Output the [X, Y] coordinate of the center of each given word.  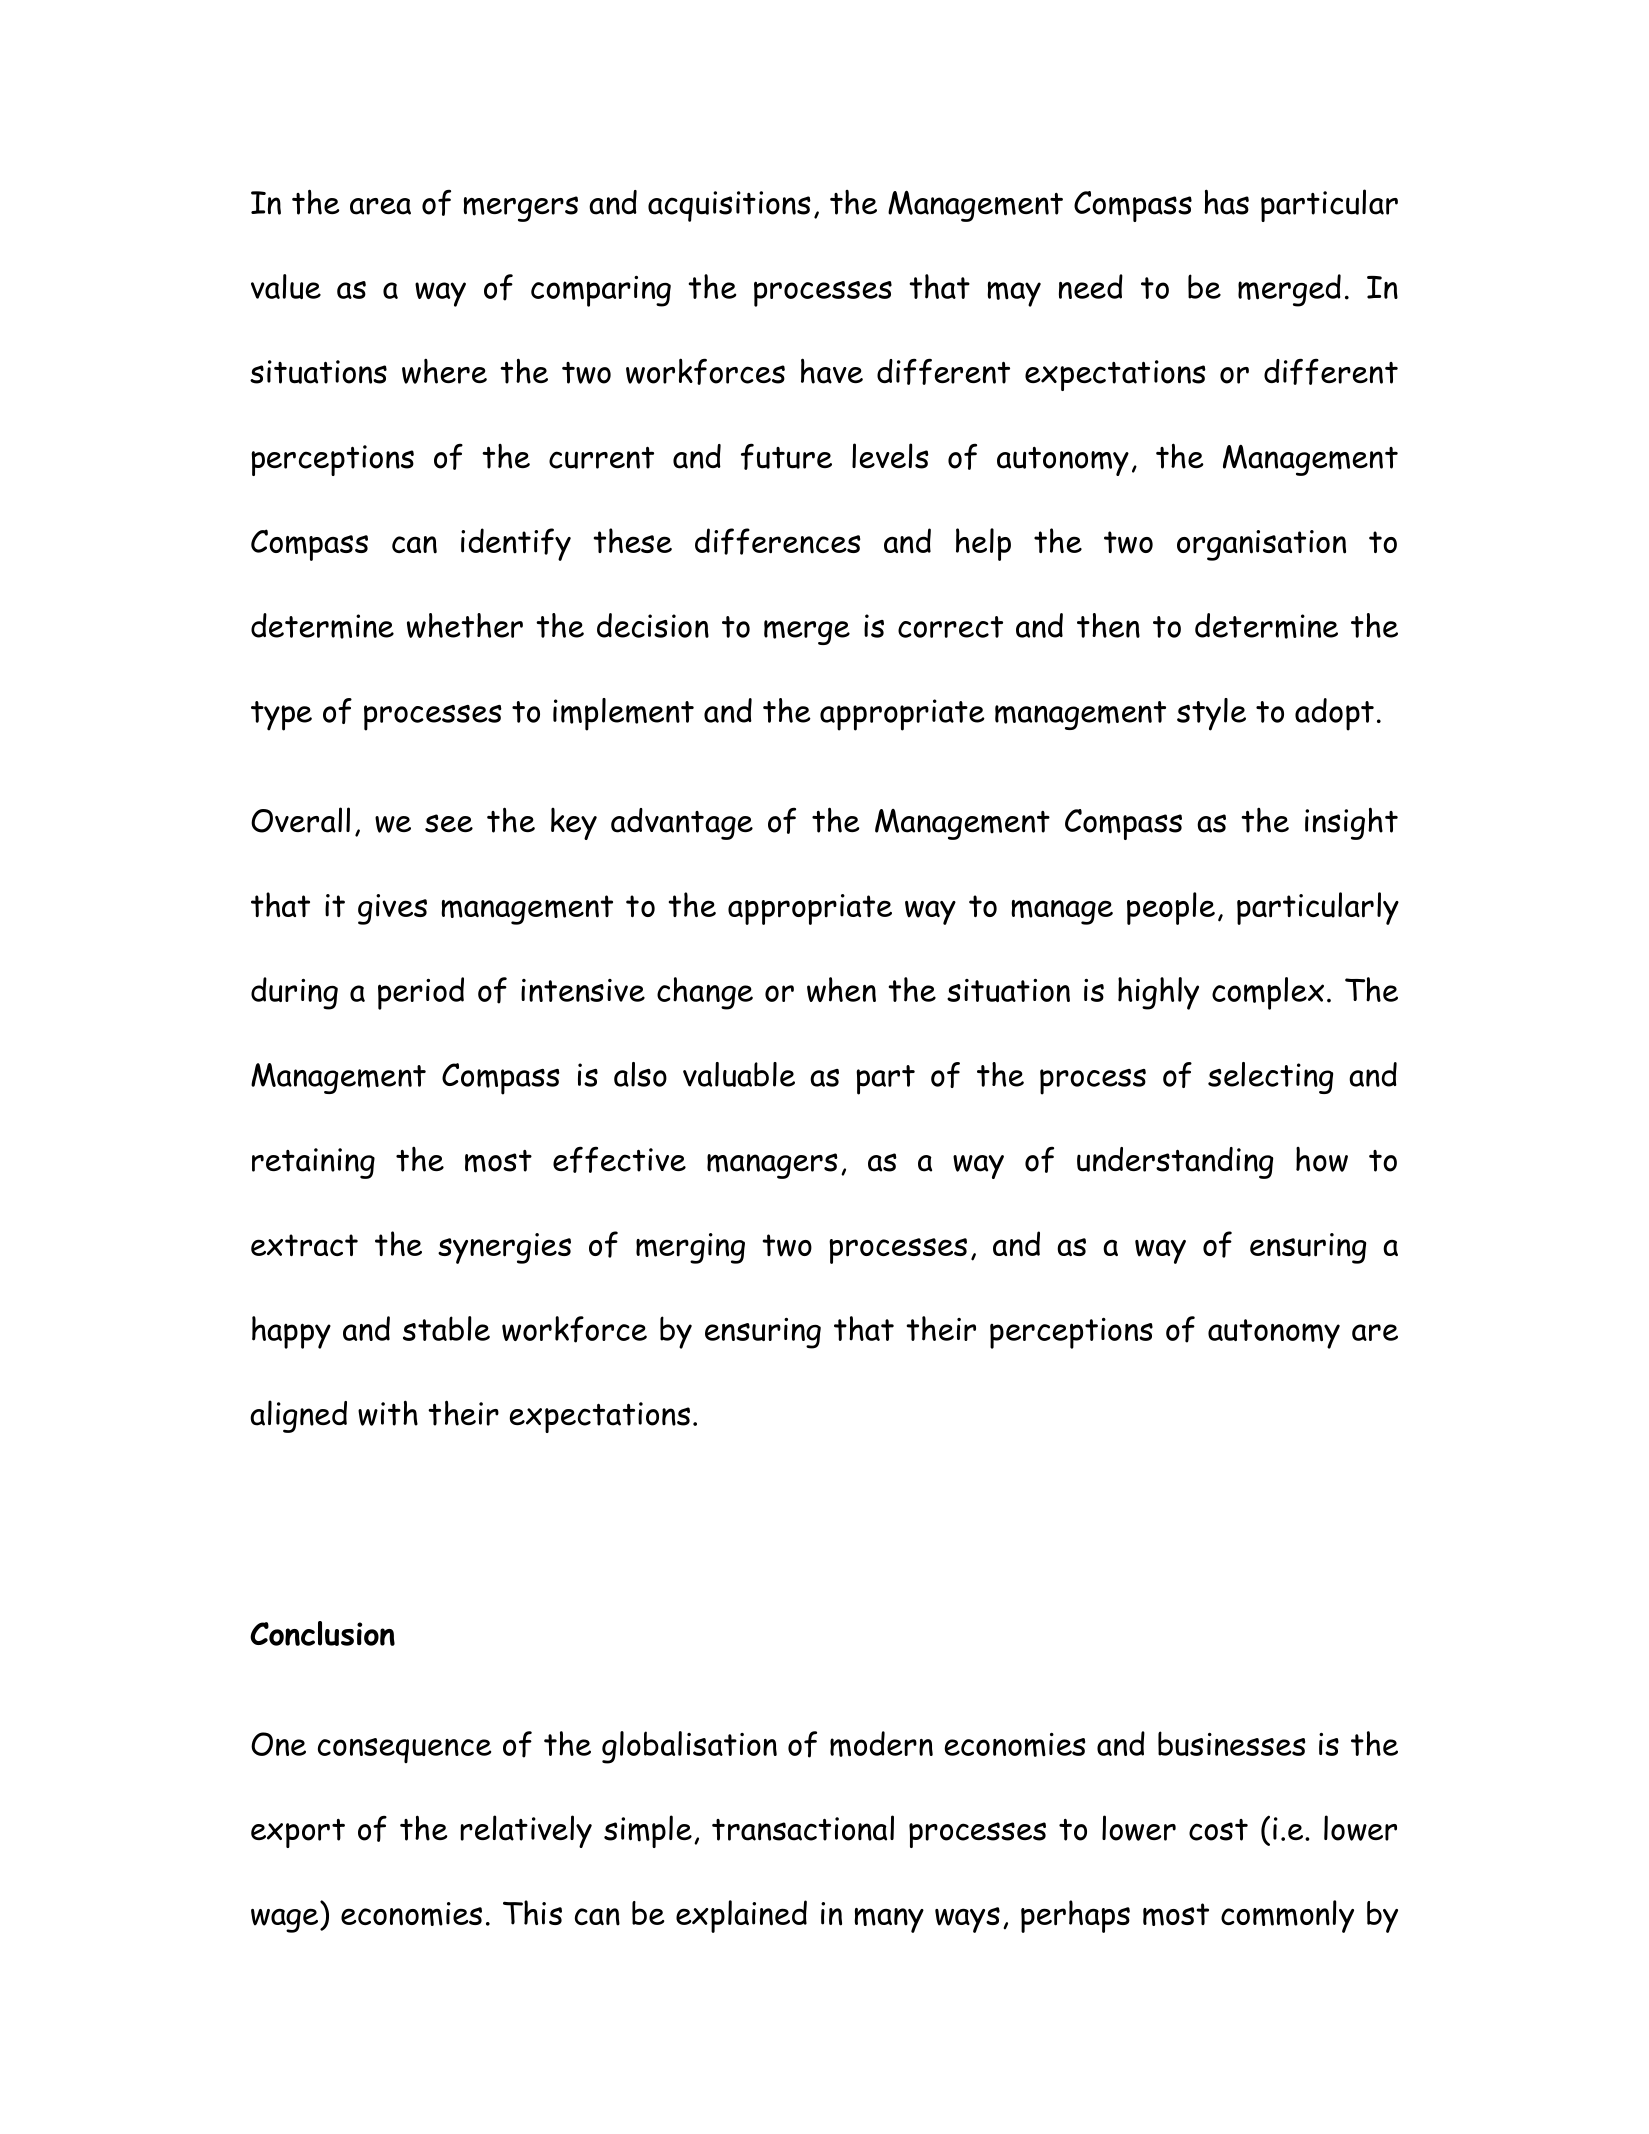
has [1226, 202]
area [380, 206]
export [298, 1833]
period [421, 993]
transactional [803, 1828]
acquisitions [729, 206]
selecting [1270, 1078]
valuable [739, 1074]
